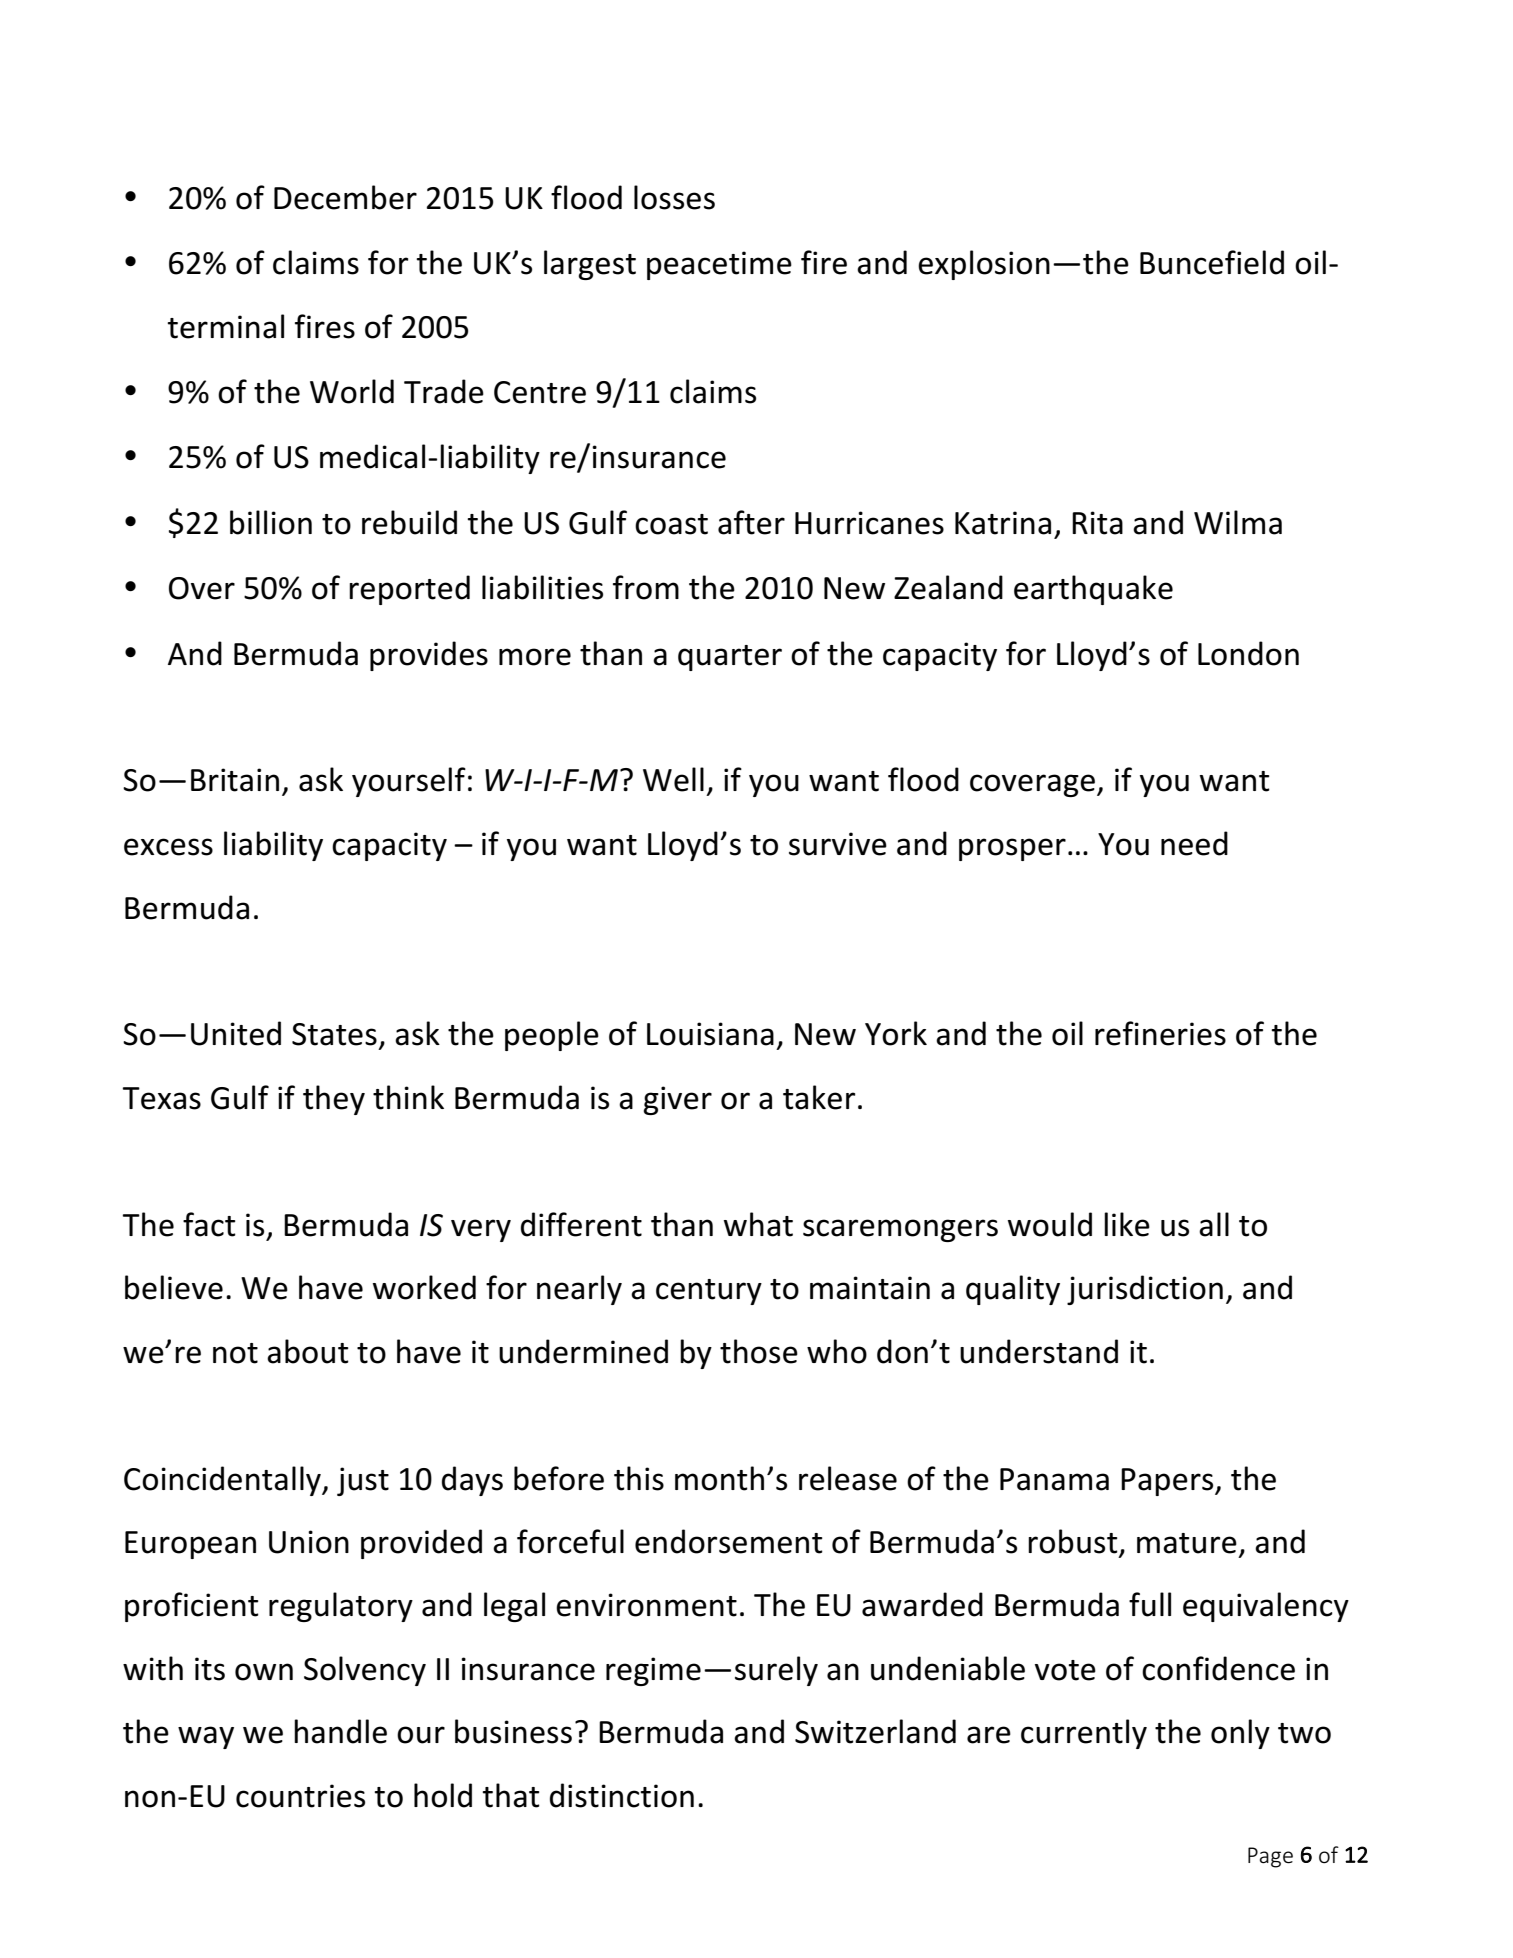  I want to click on Louisiana, so click(710, 1034).
